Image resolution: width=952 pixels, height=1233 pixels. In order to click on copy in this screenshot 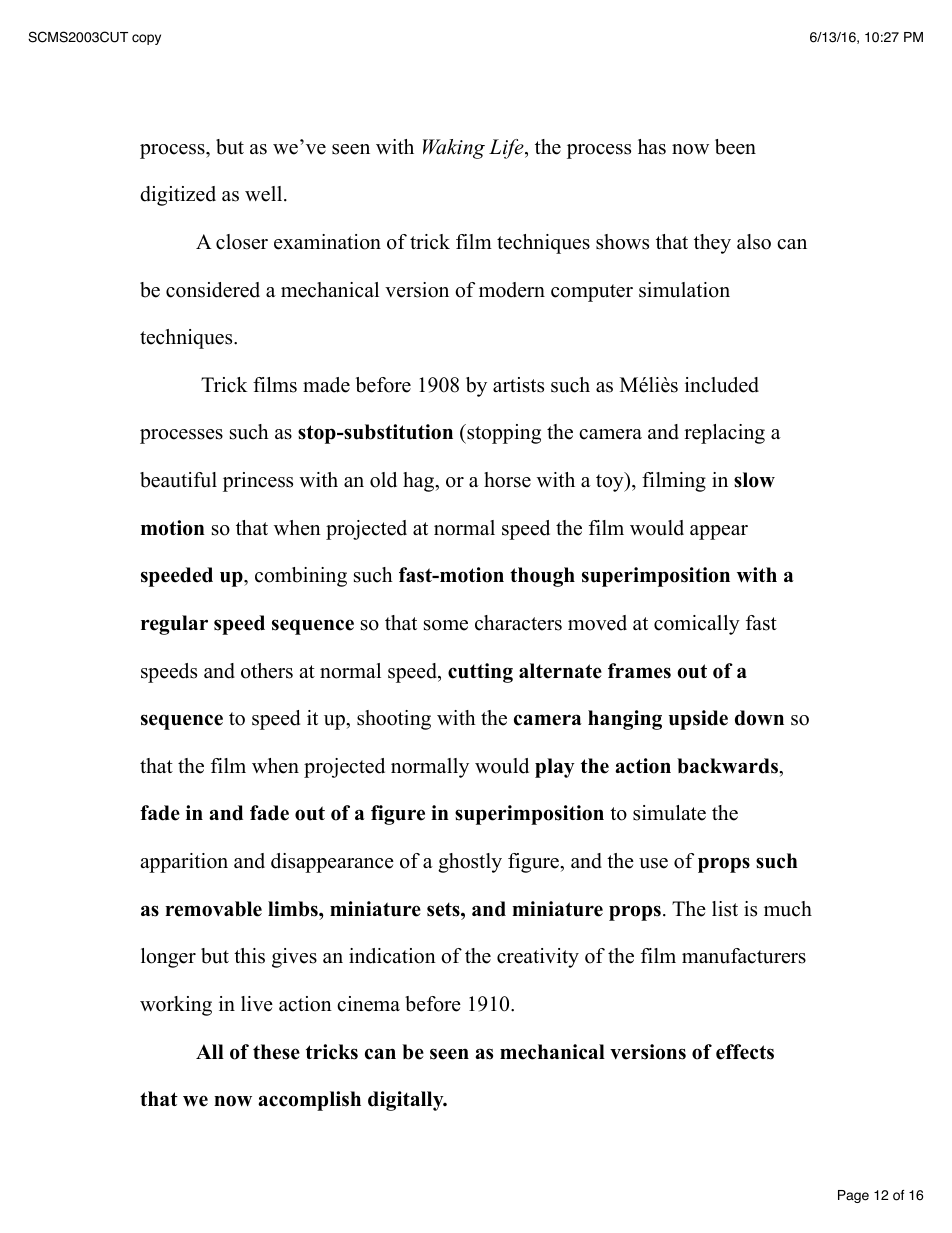, I will do `click(146, 39)`.
